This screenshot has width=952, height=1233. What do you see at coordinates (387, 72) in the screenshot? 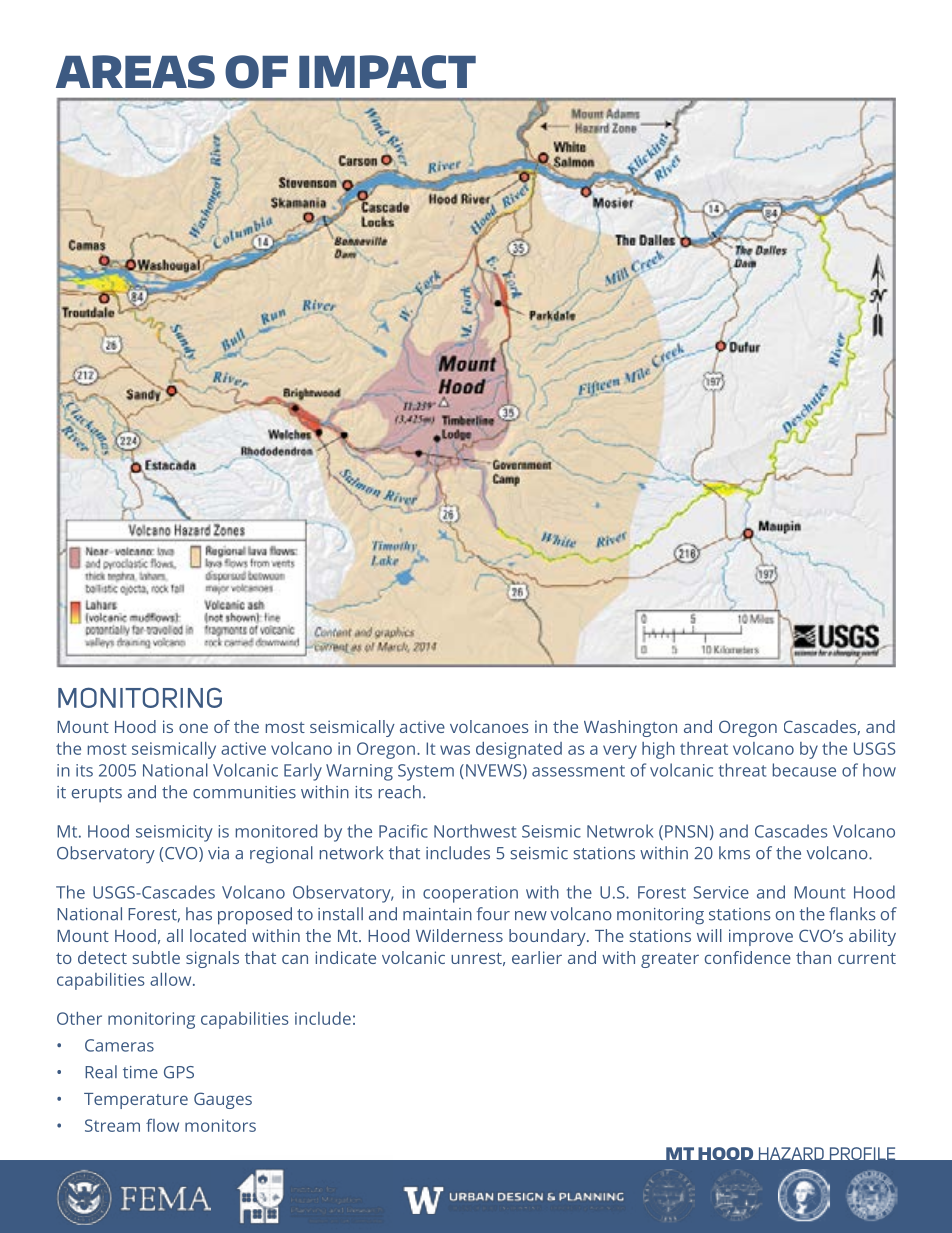
I see `IMPACT` at bounding box center [387, 72].
